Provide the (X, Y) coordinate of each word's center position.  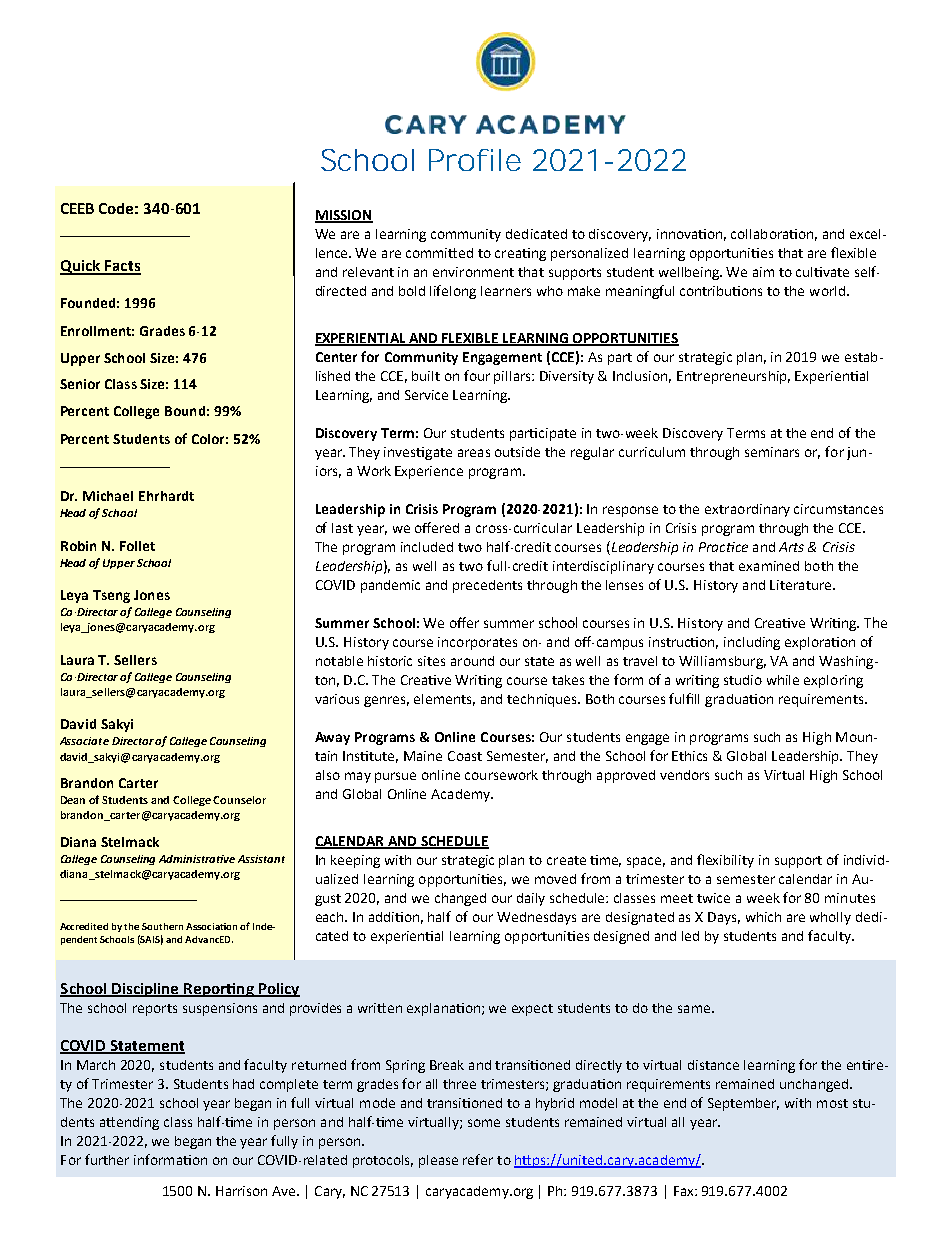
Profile (475, 160)
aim (763, 272)
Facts (122, 267)
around (472, 661)
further (107, 1159)
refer (478, 1159)
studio (743, 680)
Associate (84, 741)
